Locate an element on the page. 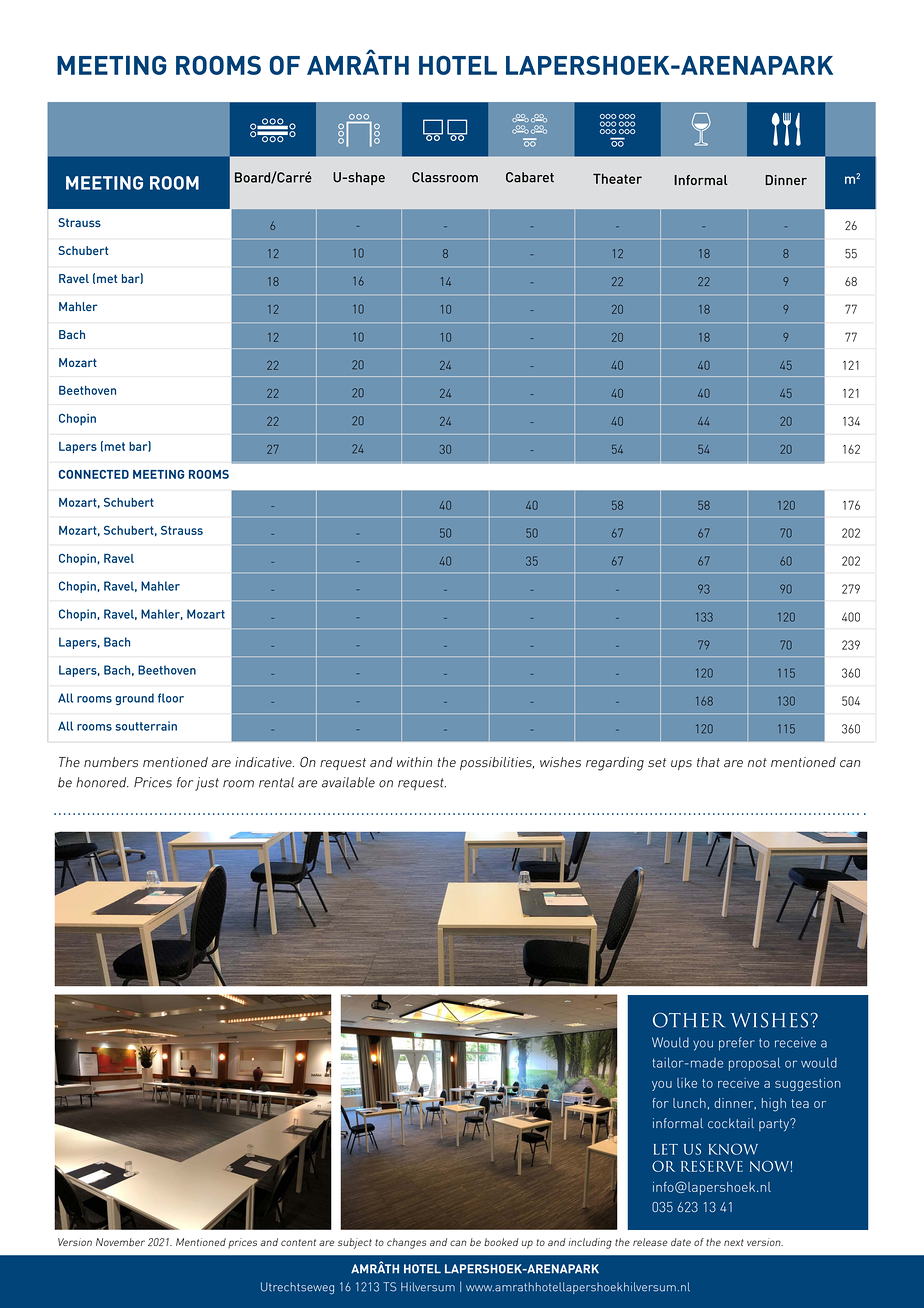 This document has height=1308, width=924. Cabaret is located at coordinates (530, 177).
